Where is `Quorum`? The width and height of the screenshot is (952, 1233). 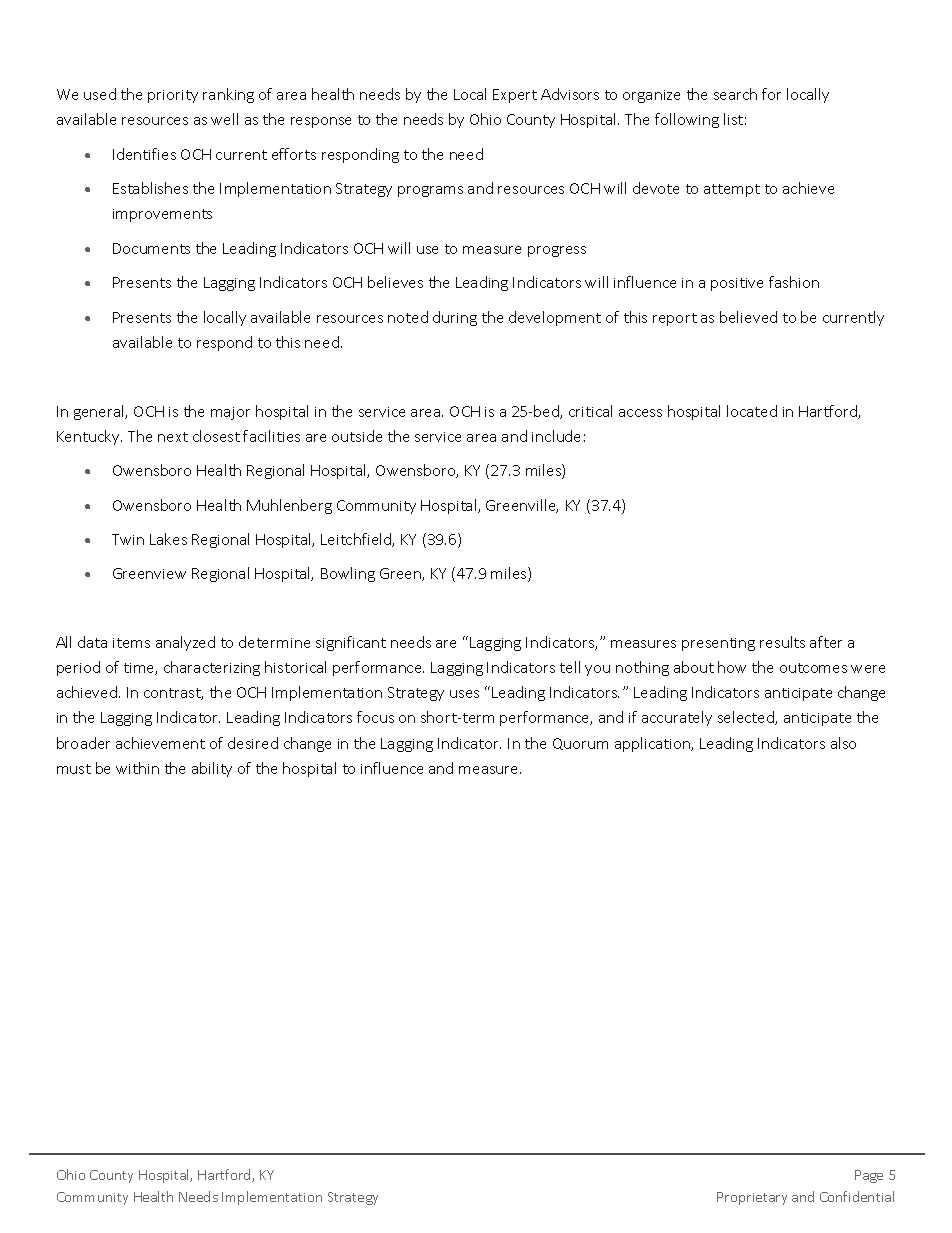
Quorum is located at coordinates (580, 744).
